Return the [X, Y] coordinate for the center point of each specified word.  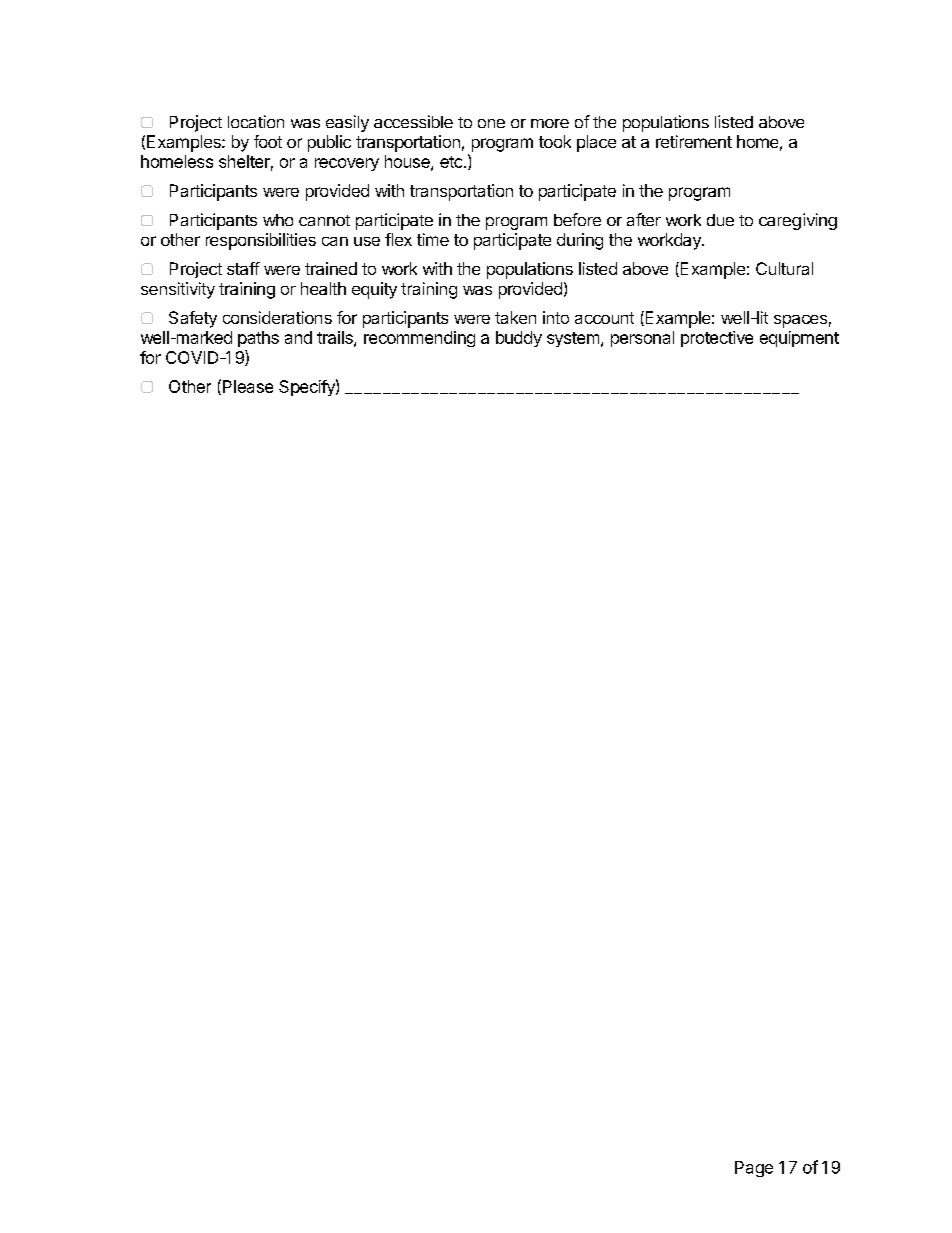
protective [717, 339]
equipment [799, 339]
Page [754, 1169]
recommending [419, 339]
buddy [519, 339]
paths [258, 339]
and [298, 337]
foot [268, 141]
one [491, 123]
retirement [694, 141]
